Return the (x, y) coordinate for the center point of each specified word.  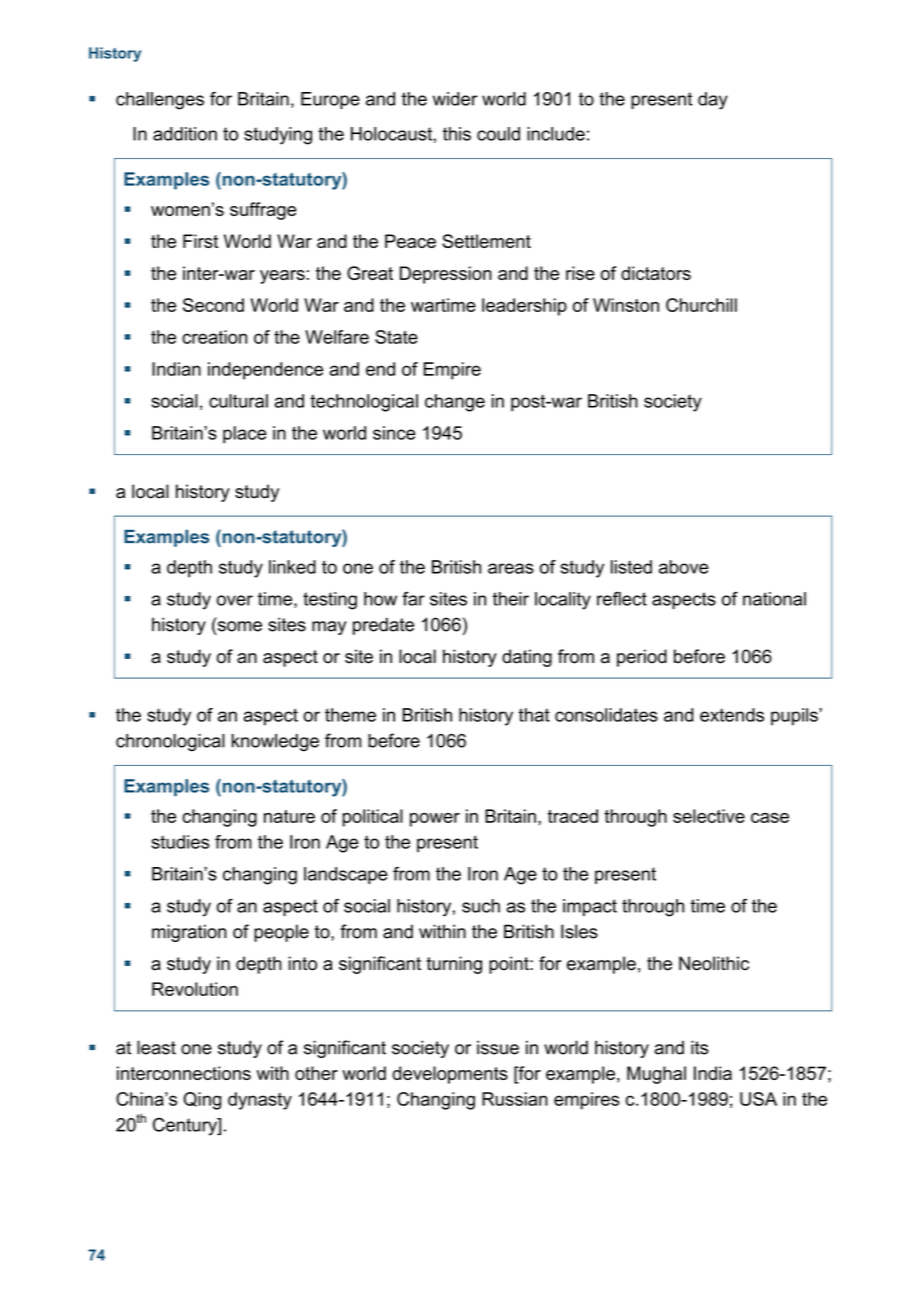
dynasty (260, 1101)
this (457, 134)
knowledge (275, 743)
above (684, 567)
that (534, 715)
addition (185, 134)
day (713, 101)
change (455, 403)
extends (732, 715)
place (245, 435)
